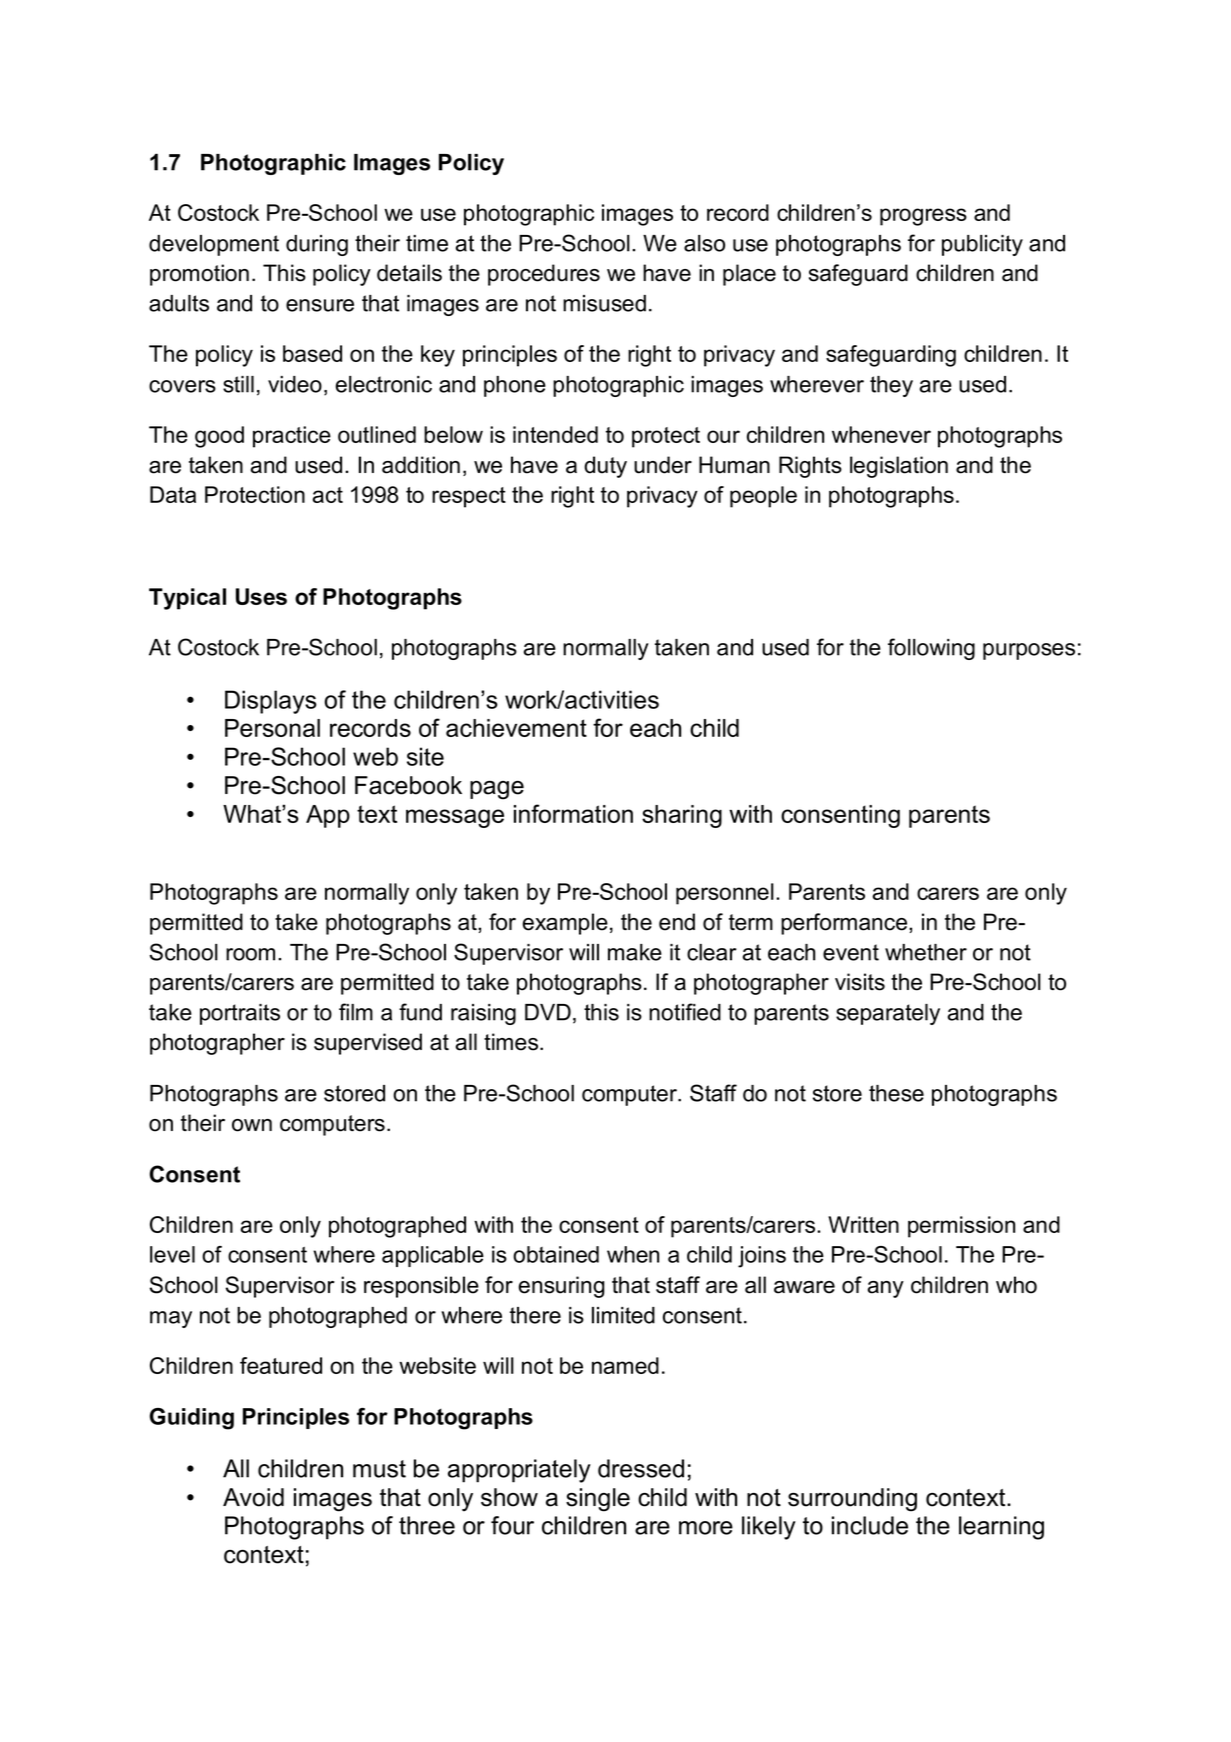 This screenshot has width=1231, height=1742. What do you see at coordinates (961, 1227) in the screenshot?
I see `permission` at bounding box center [961, 1227].
